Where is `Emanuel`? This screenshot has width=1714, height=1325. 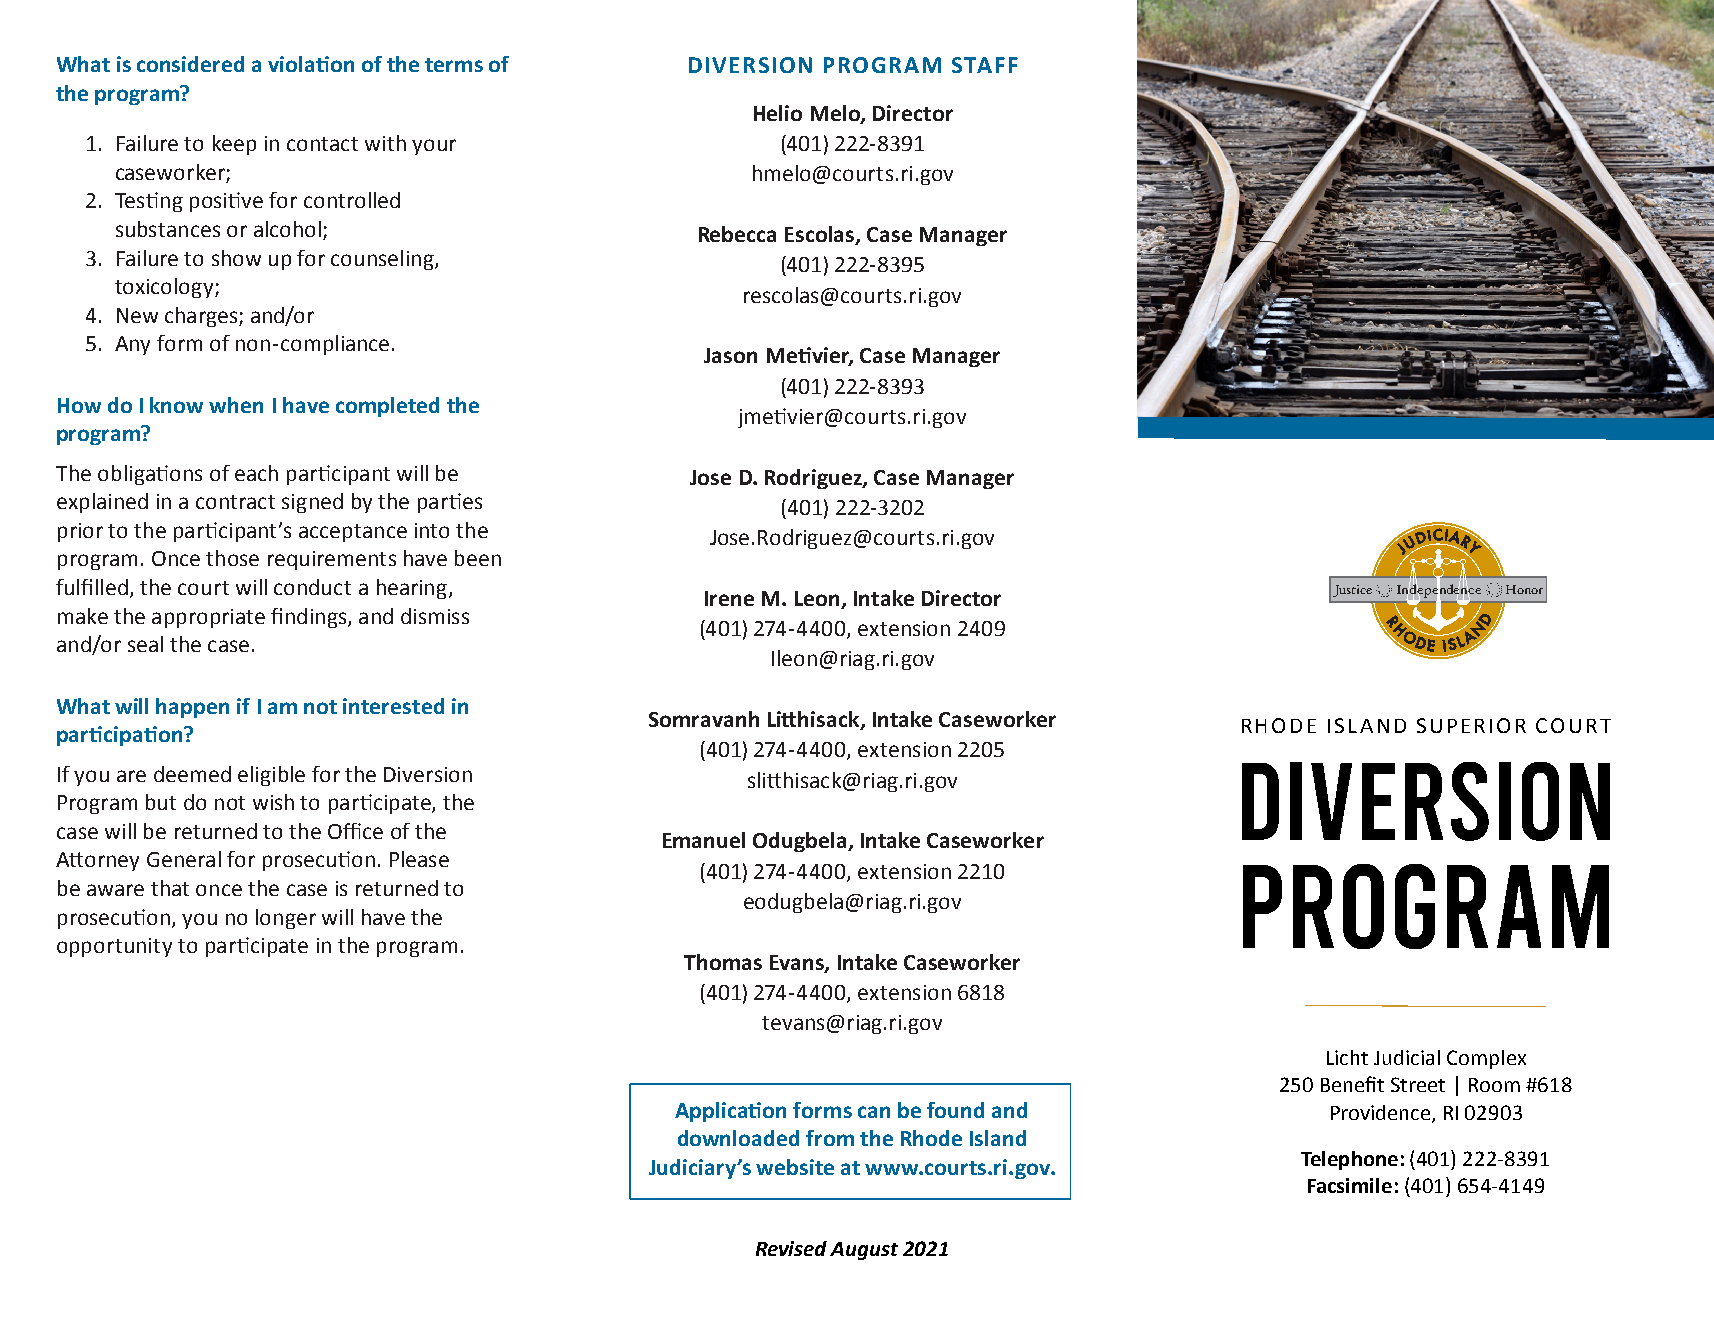 Emanuel is located at coordinates (704, 840).
